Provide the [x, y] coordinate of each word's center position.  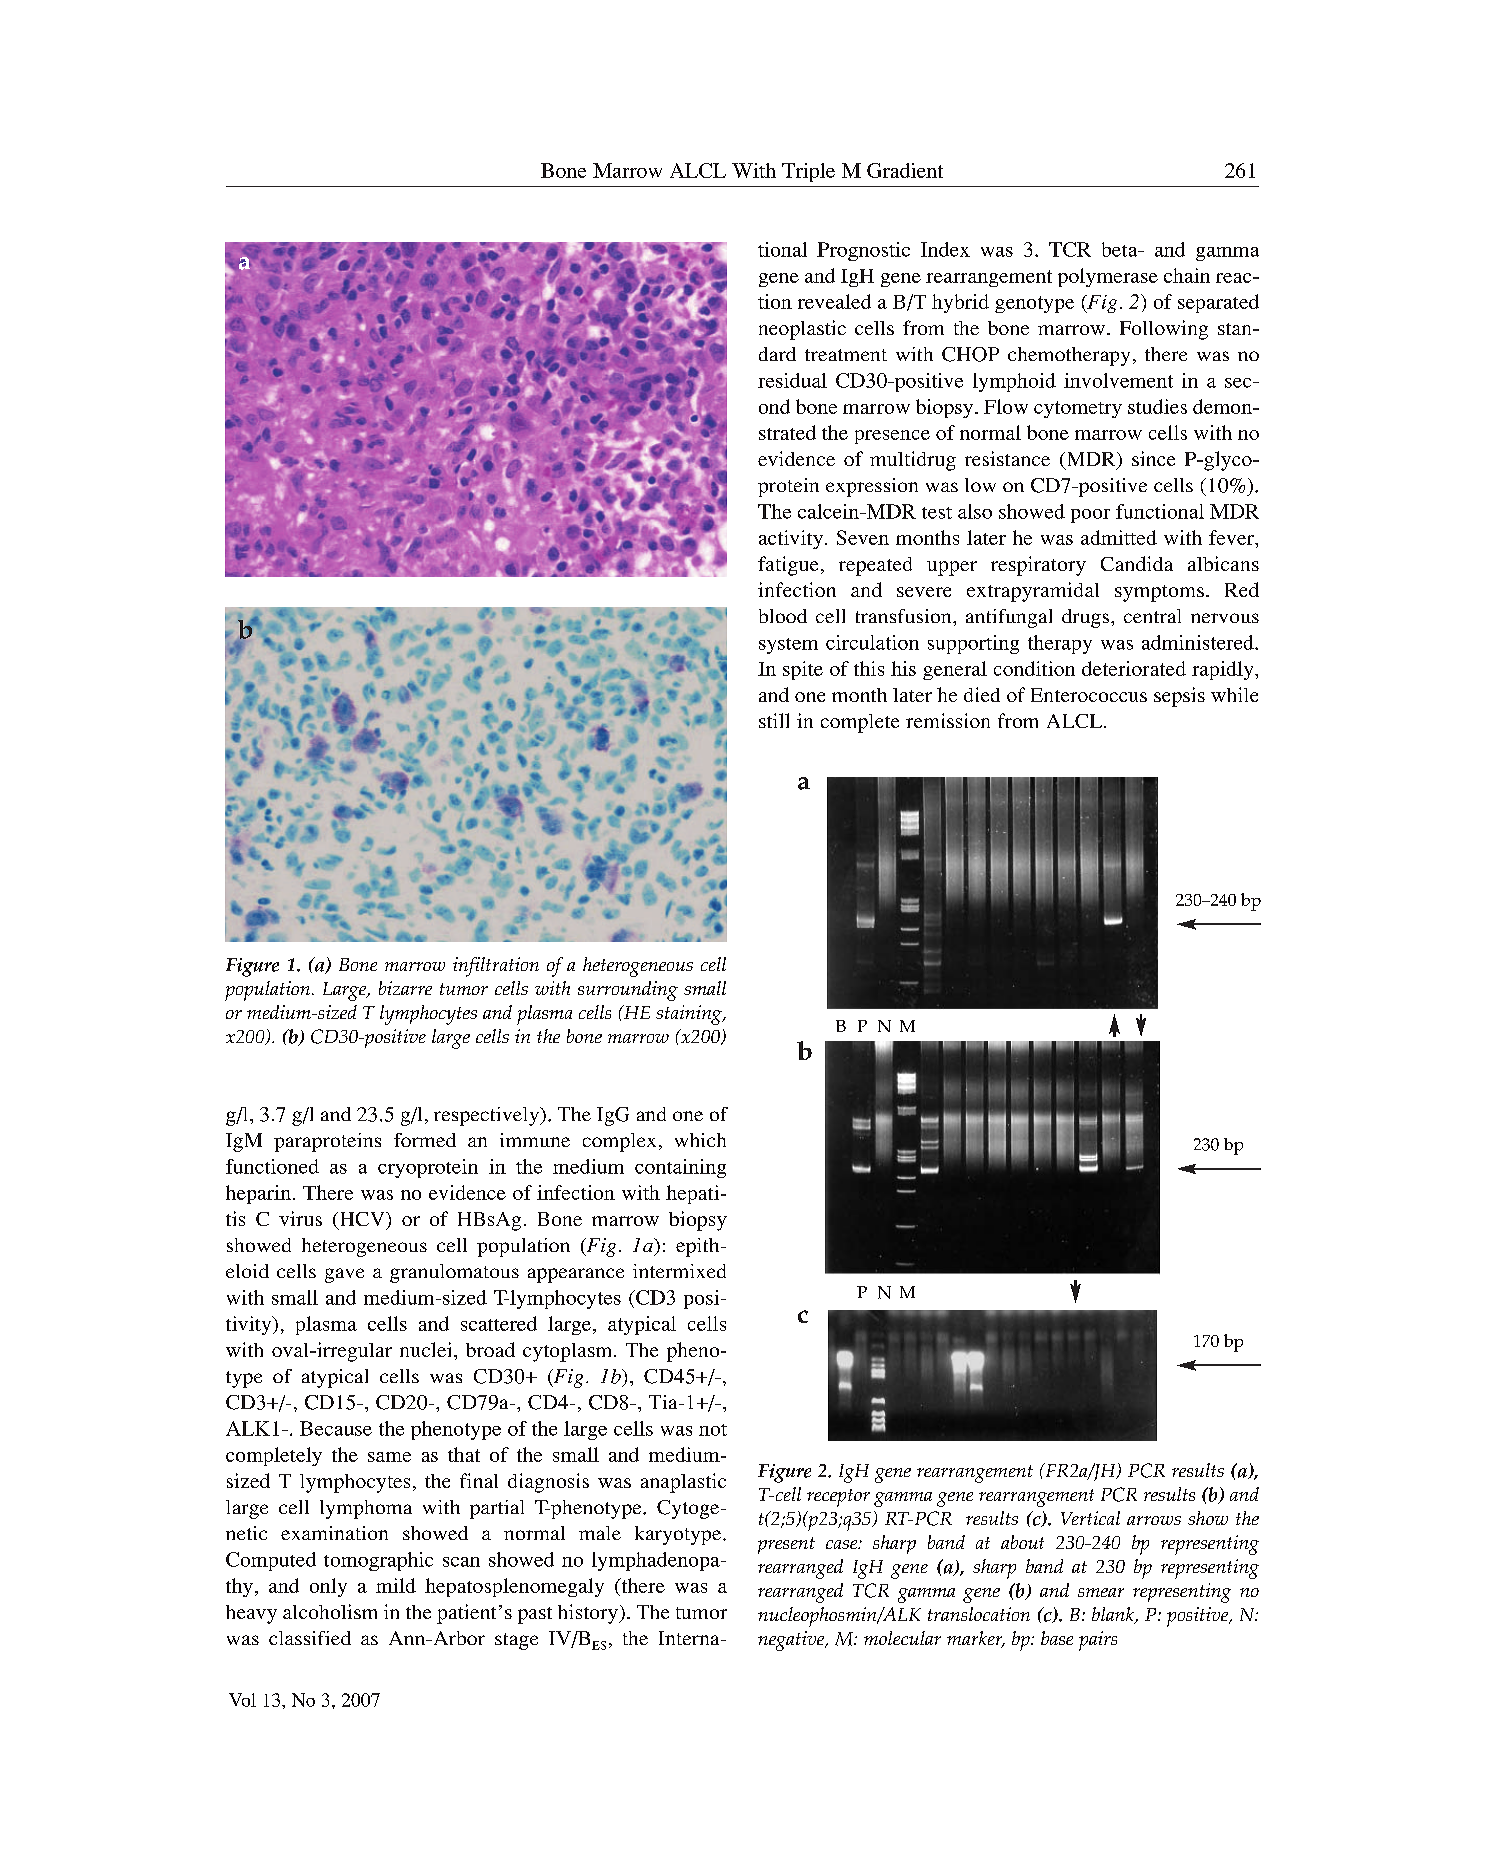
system [788, 646]
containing [680, 1168]
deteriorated [1134, 668]
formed [425, 1140]
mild [396, 1585]
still [774, 720]
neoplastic [802, 330]
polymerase [1108, 277]
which [700, 1140]
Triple [808, 172]
